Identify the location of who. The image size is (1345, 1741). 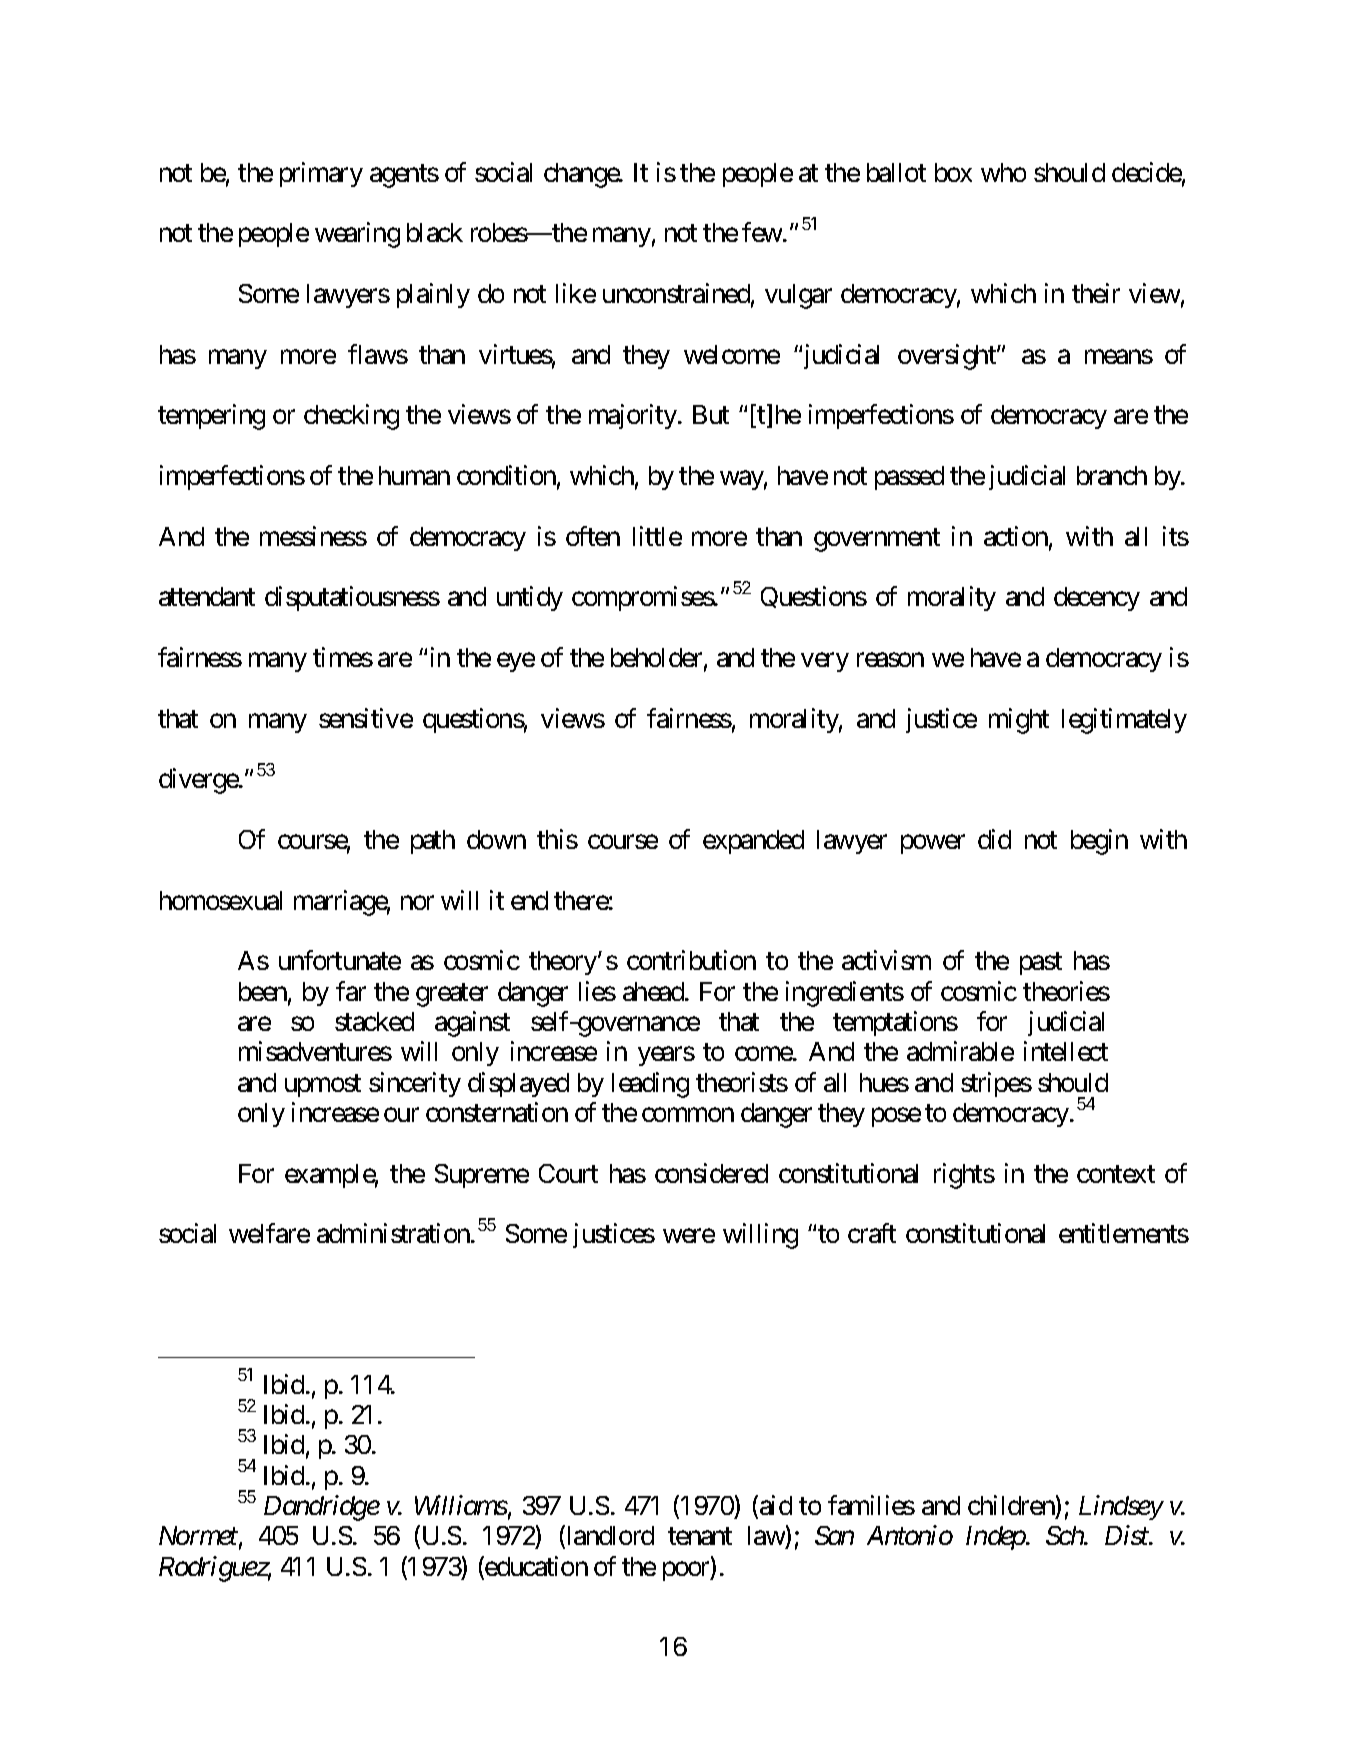
(1003, 172).
